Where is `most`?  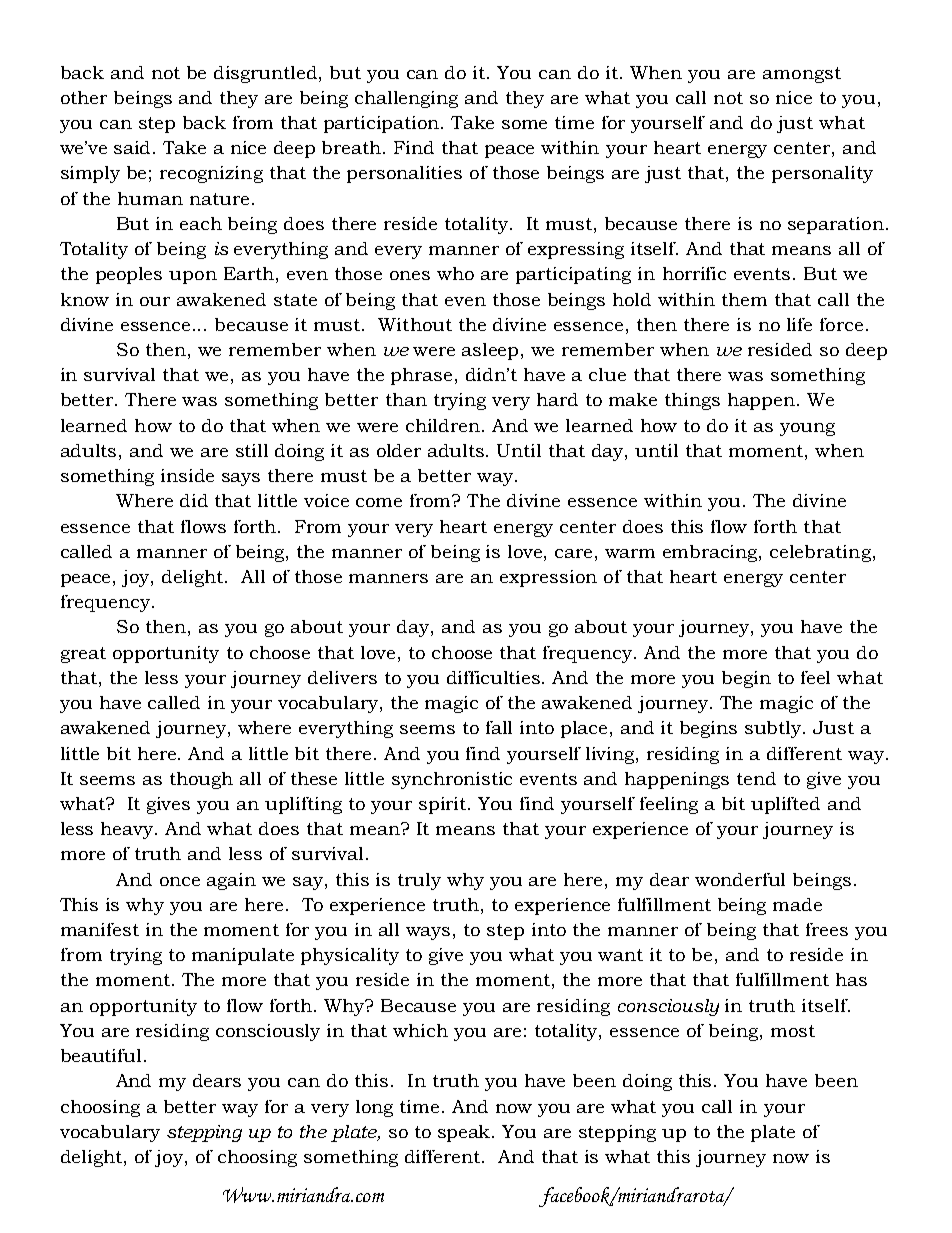 most is located at coordinates (793, 1031).
